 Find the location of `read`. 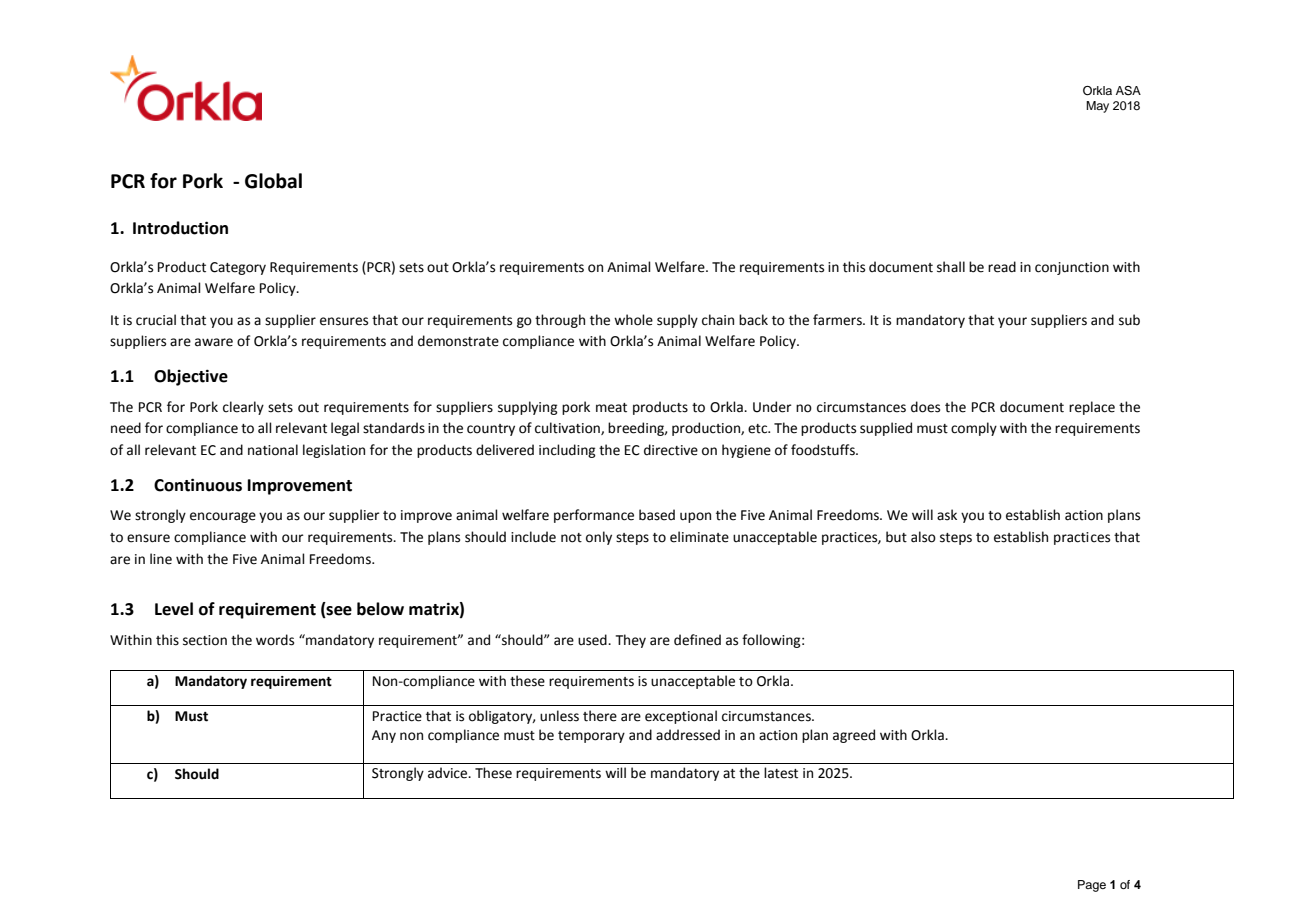

read is located at coordinates (1002, 267).
